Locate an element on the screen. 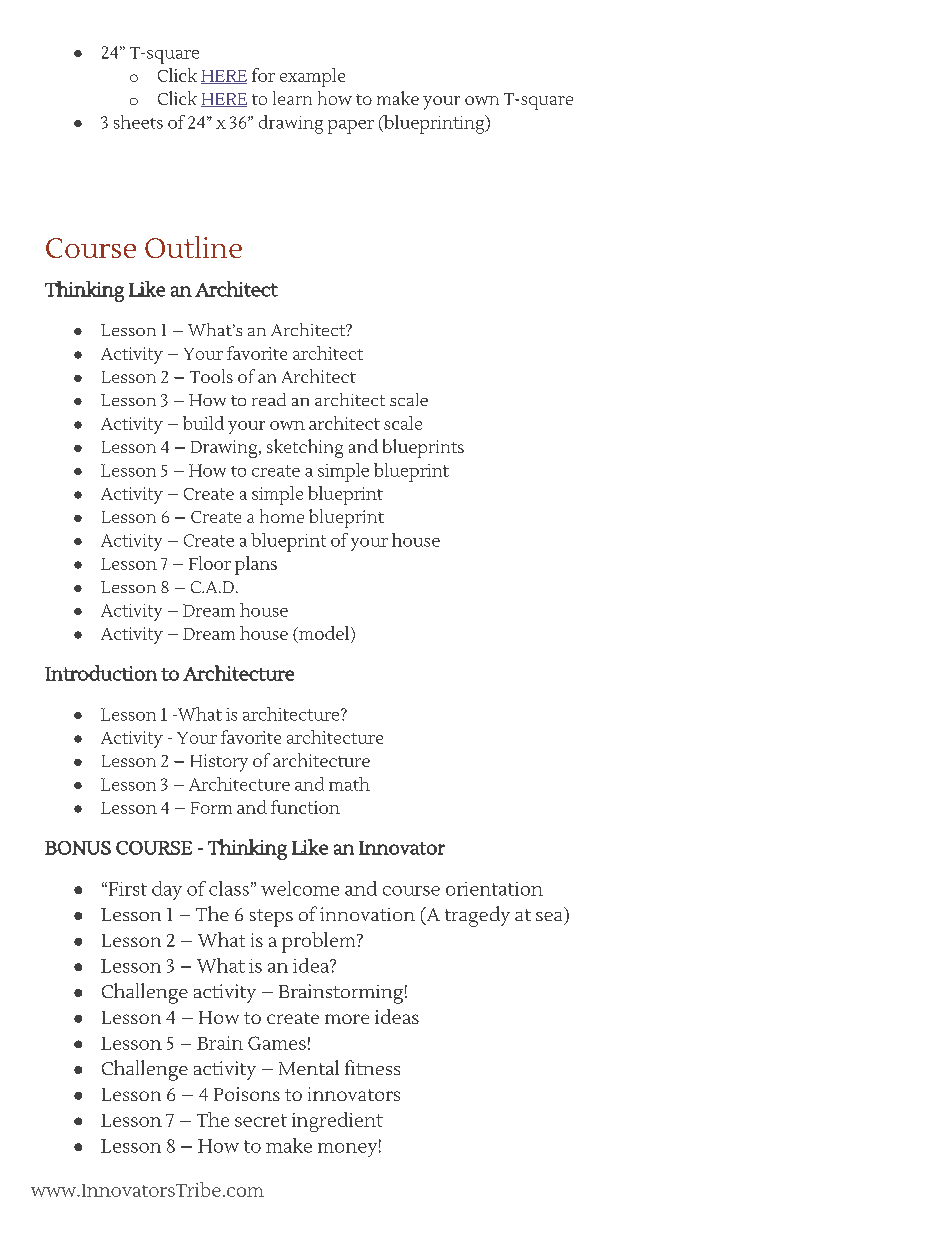 This screenshot has width=952, height=1233. paper is located at coordinates (351, 127).
